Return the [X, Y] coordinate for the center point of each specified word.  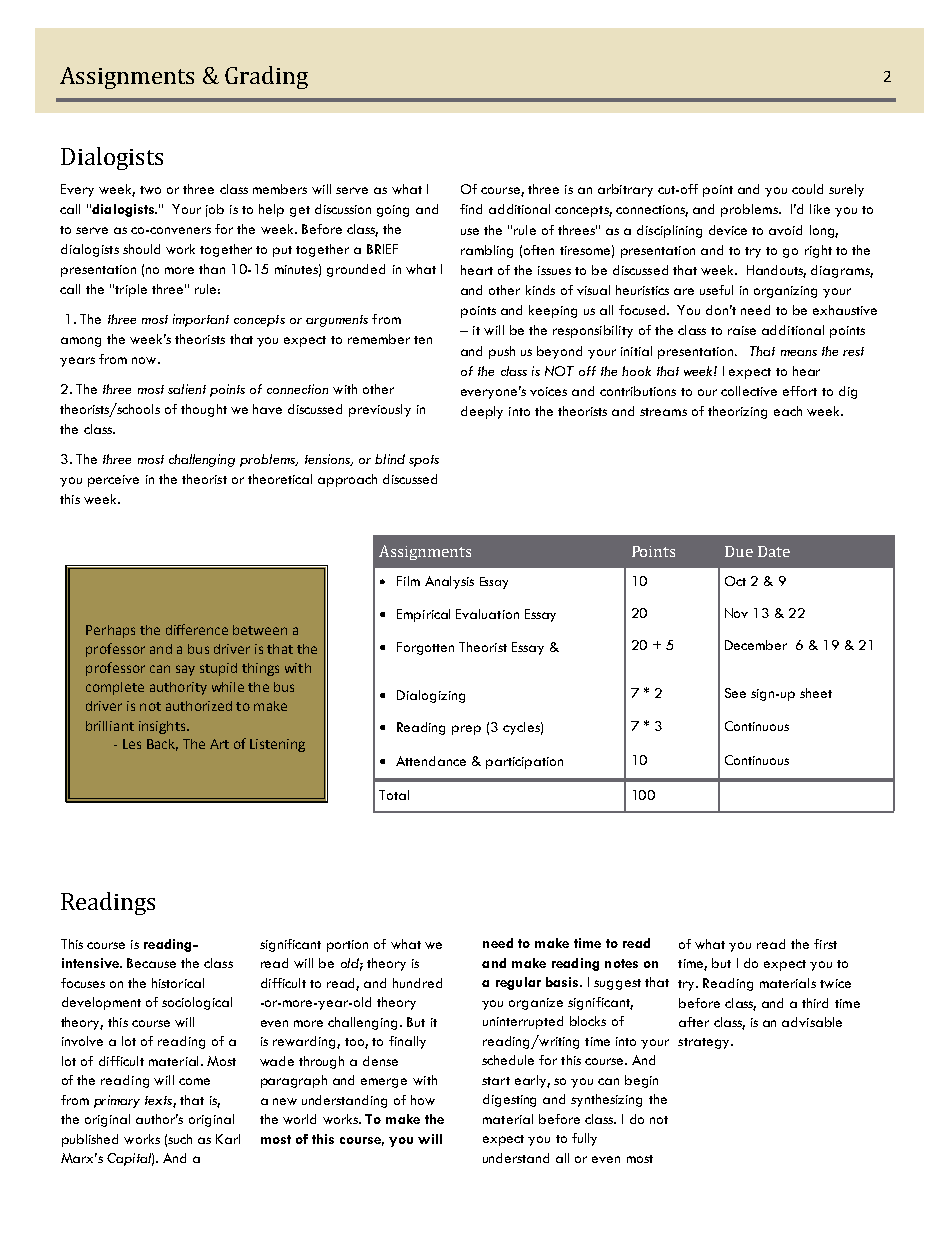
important [201, 320]
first [825, 944]
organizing [785, 292]
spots [424, 461]
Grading [266, 77]
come [194, 1081]
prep [466, 730]
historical [178, 983]
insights [163, 727]
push [502, 352]
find [471, 209]
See [735, 693]
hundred [417, 983]
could [807, 189]
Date [774, 551]
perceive [113, 481]
